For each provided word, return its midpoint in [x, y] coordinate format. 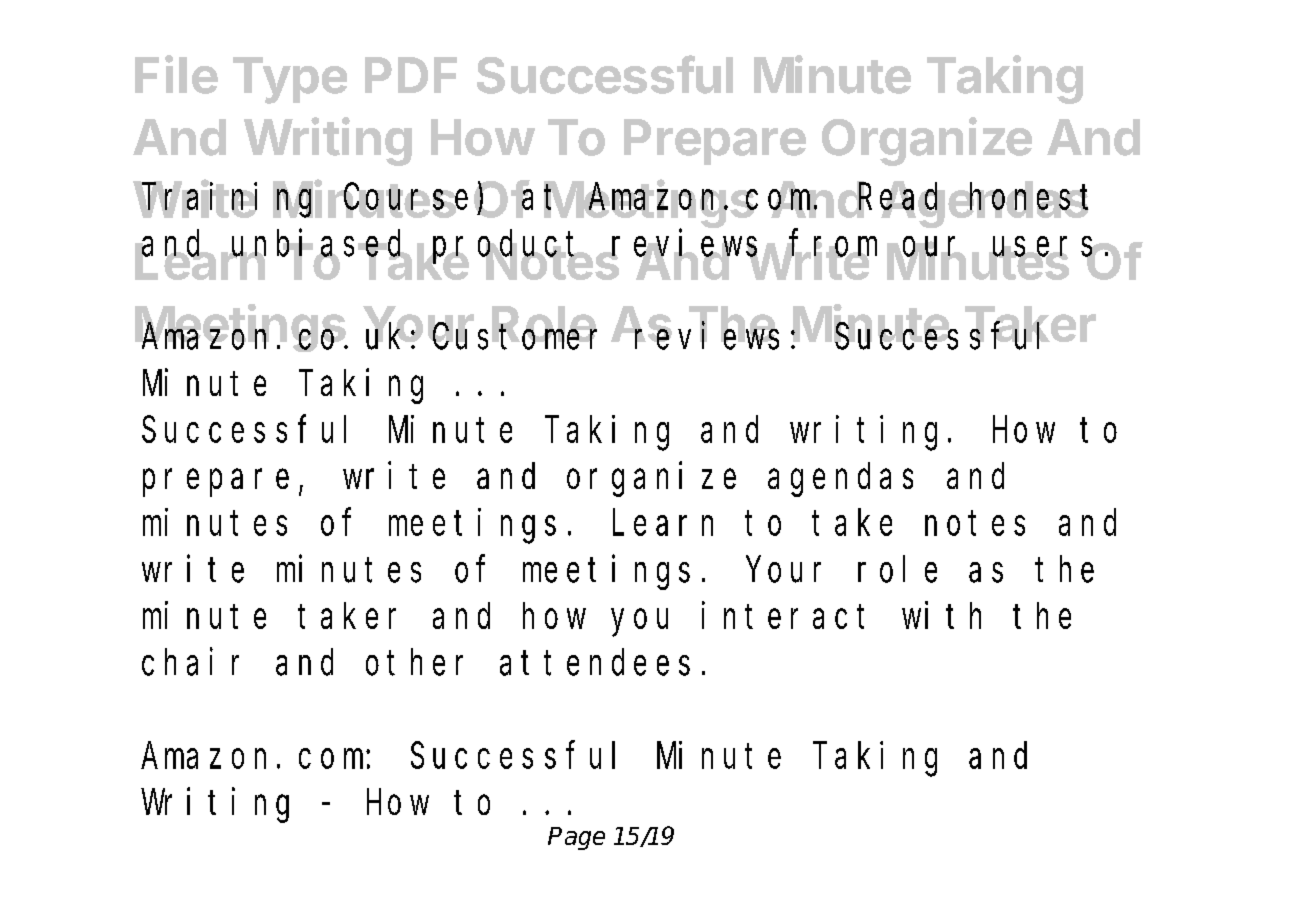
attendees [595, 662]
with [941, 615]
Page [576, 838]
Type [290, 80]
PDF [411, 75]
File [176, 74]
